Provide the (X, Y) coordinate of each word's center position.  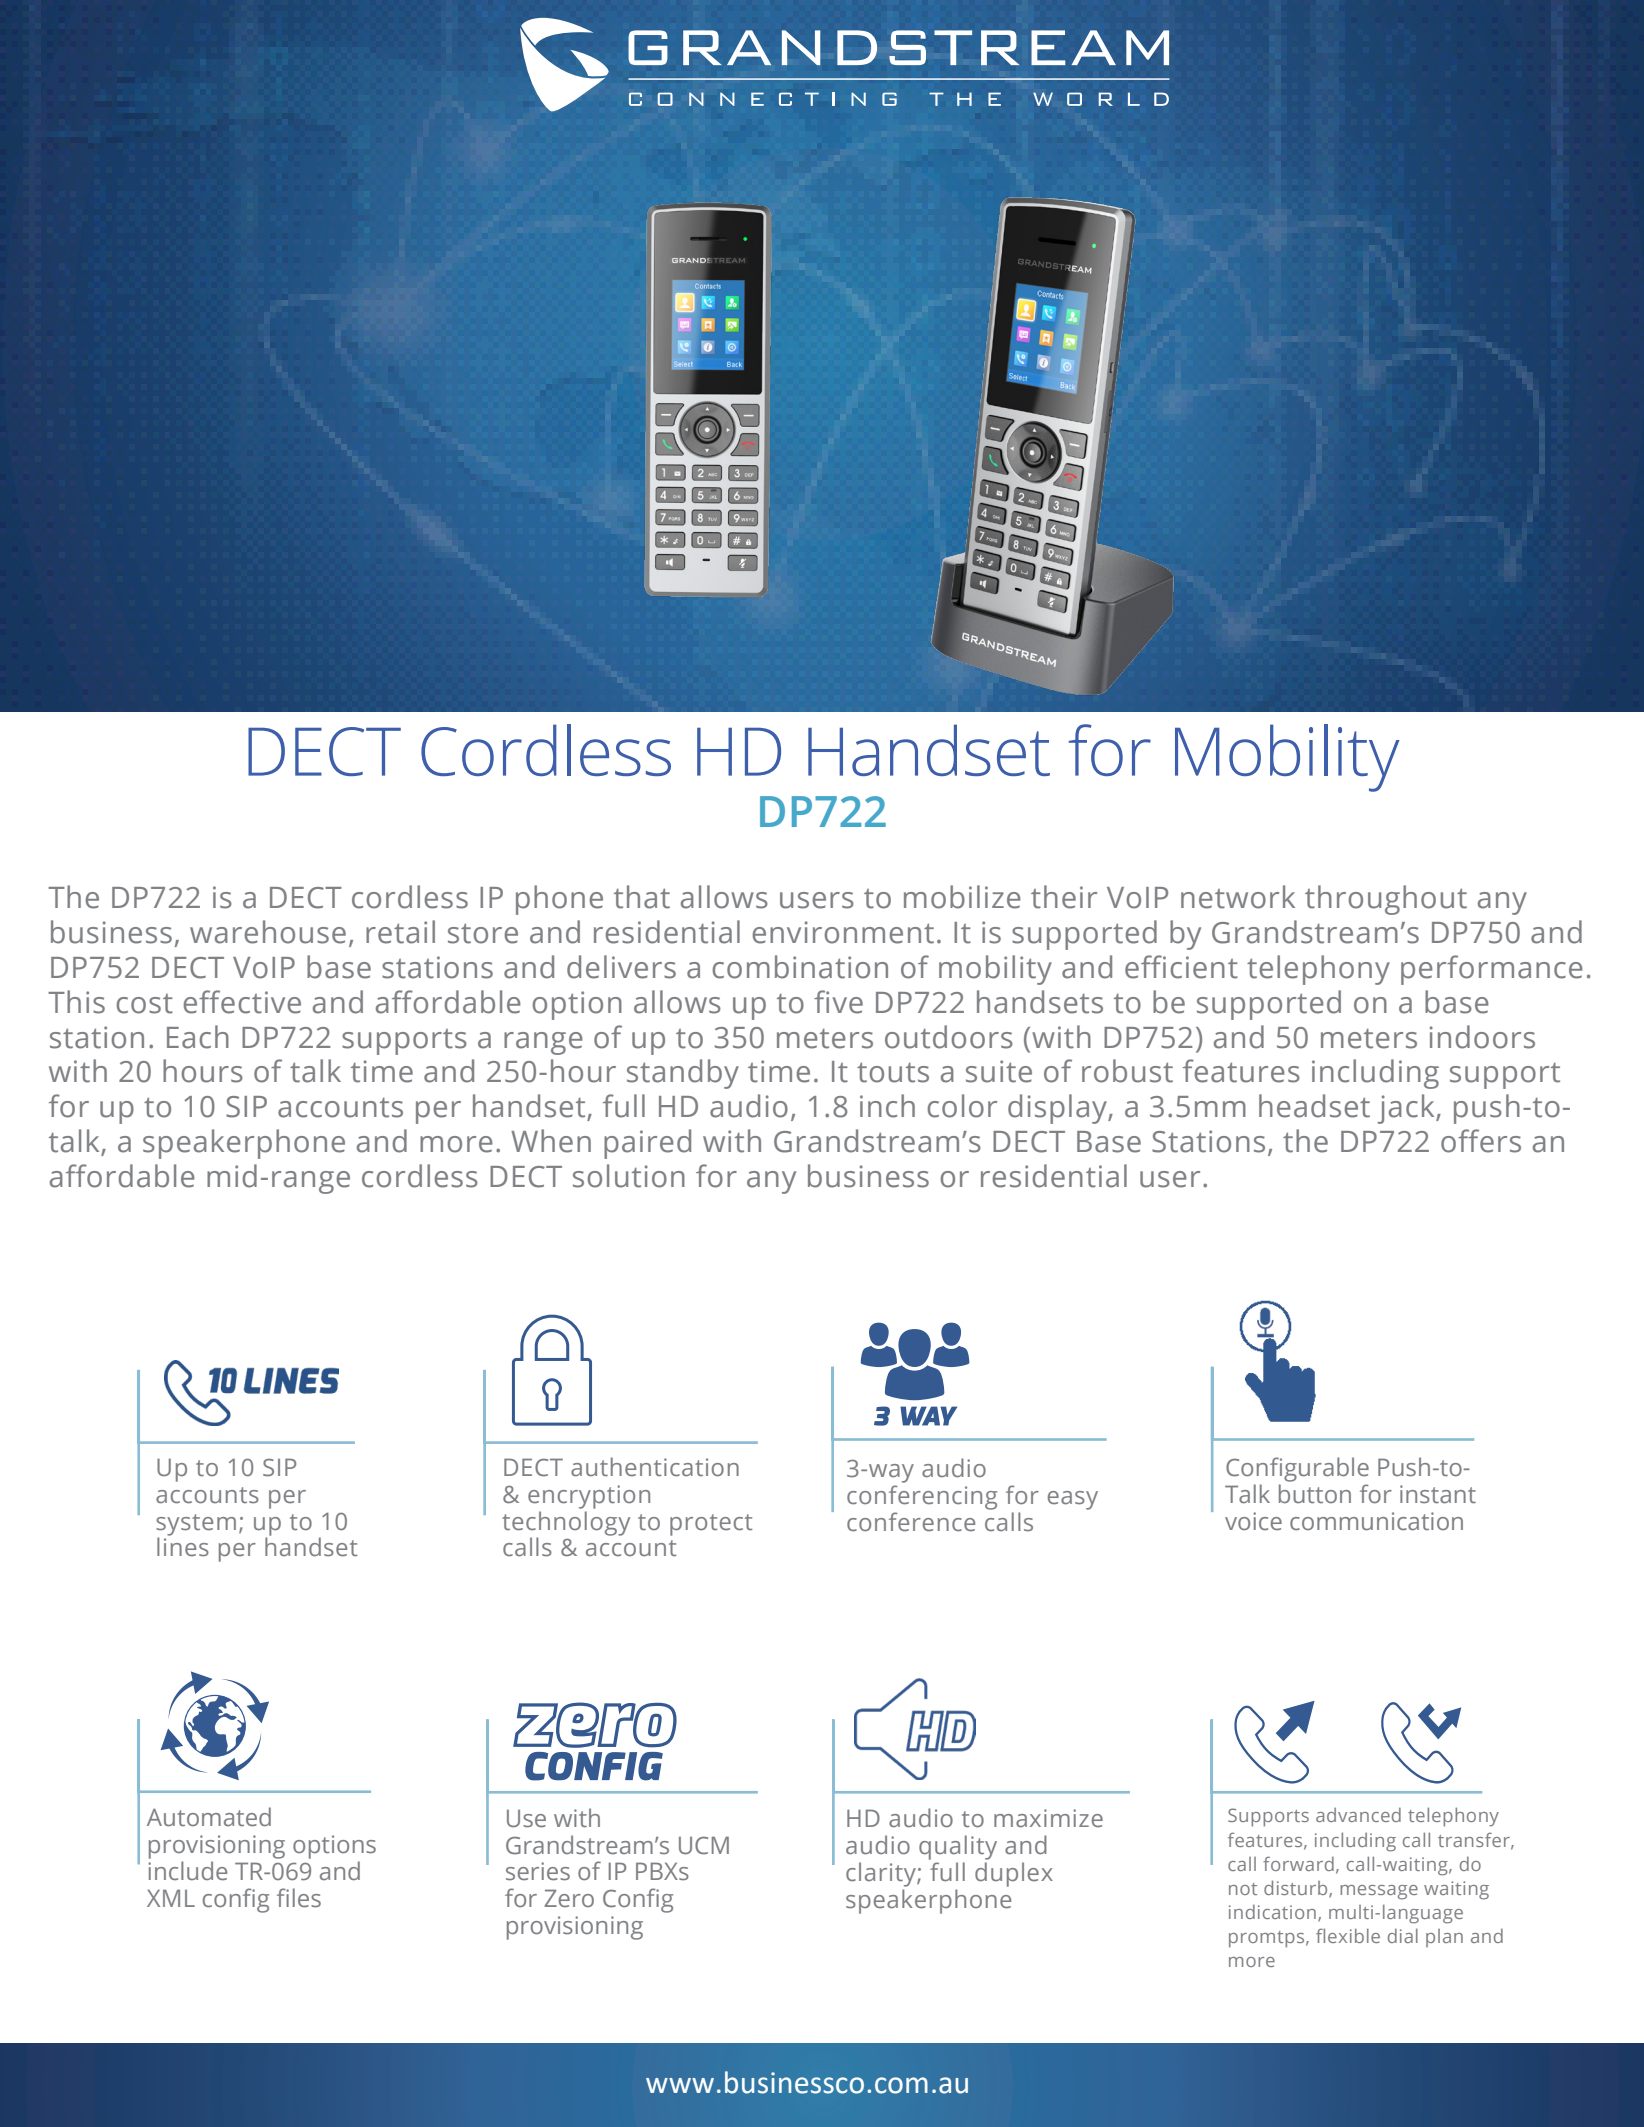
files (299, 1898)
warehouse (268, 932)
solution (629, 1176)
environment (843, 932)
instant (1438, 1494)
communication (1376, 1521)
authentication (655, 1467)
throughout (1386, 900)
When (551, 1141)
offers (1481, 1141)
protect (711, 1525)
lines (183, 1547)
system (196, 1526)
